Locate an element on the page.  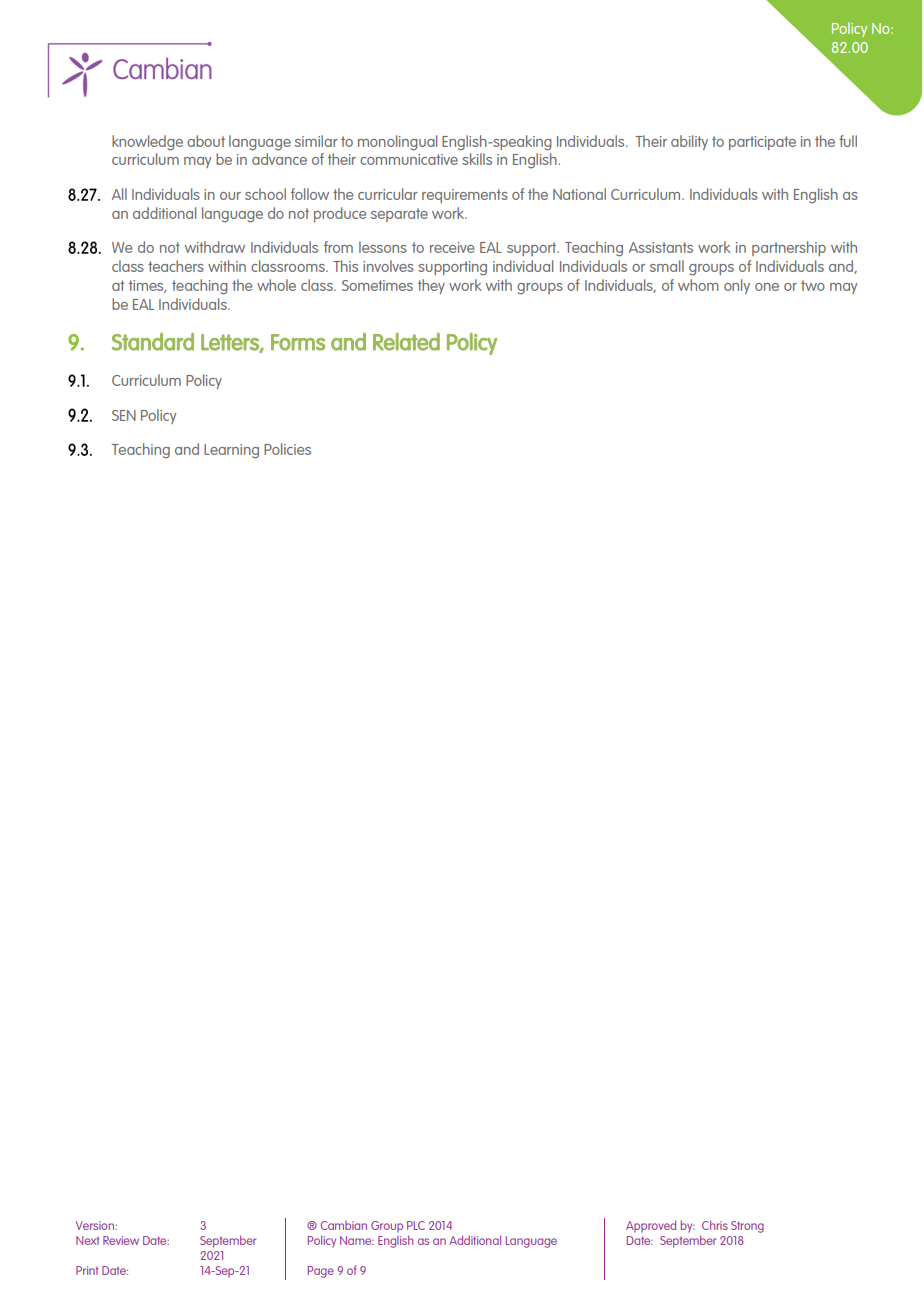
Name is located at coordinates (357, 1240).
